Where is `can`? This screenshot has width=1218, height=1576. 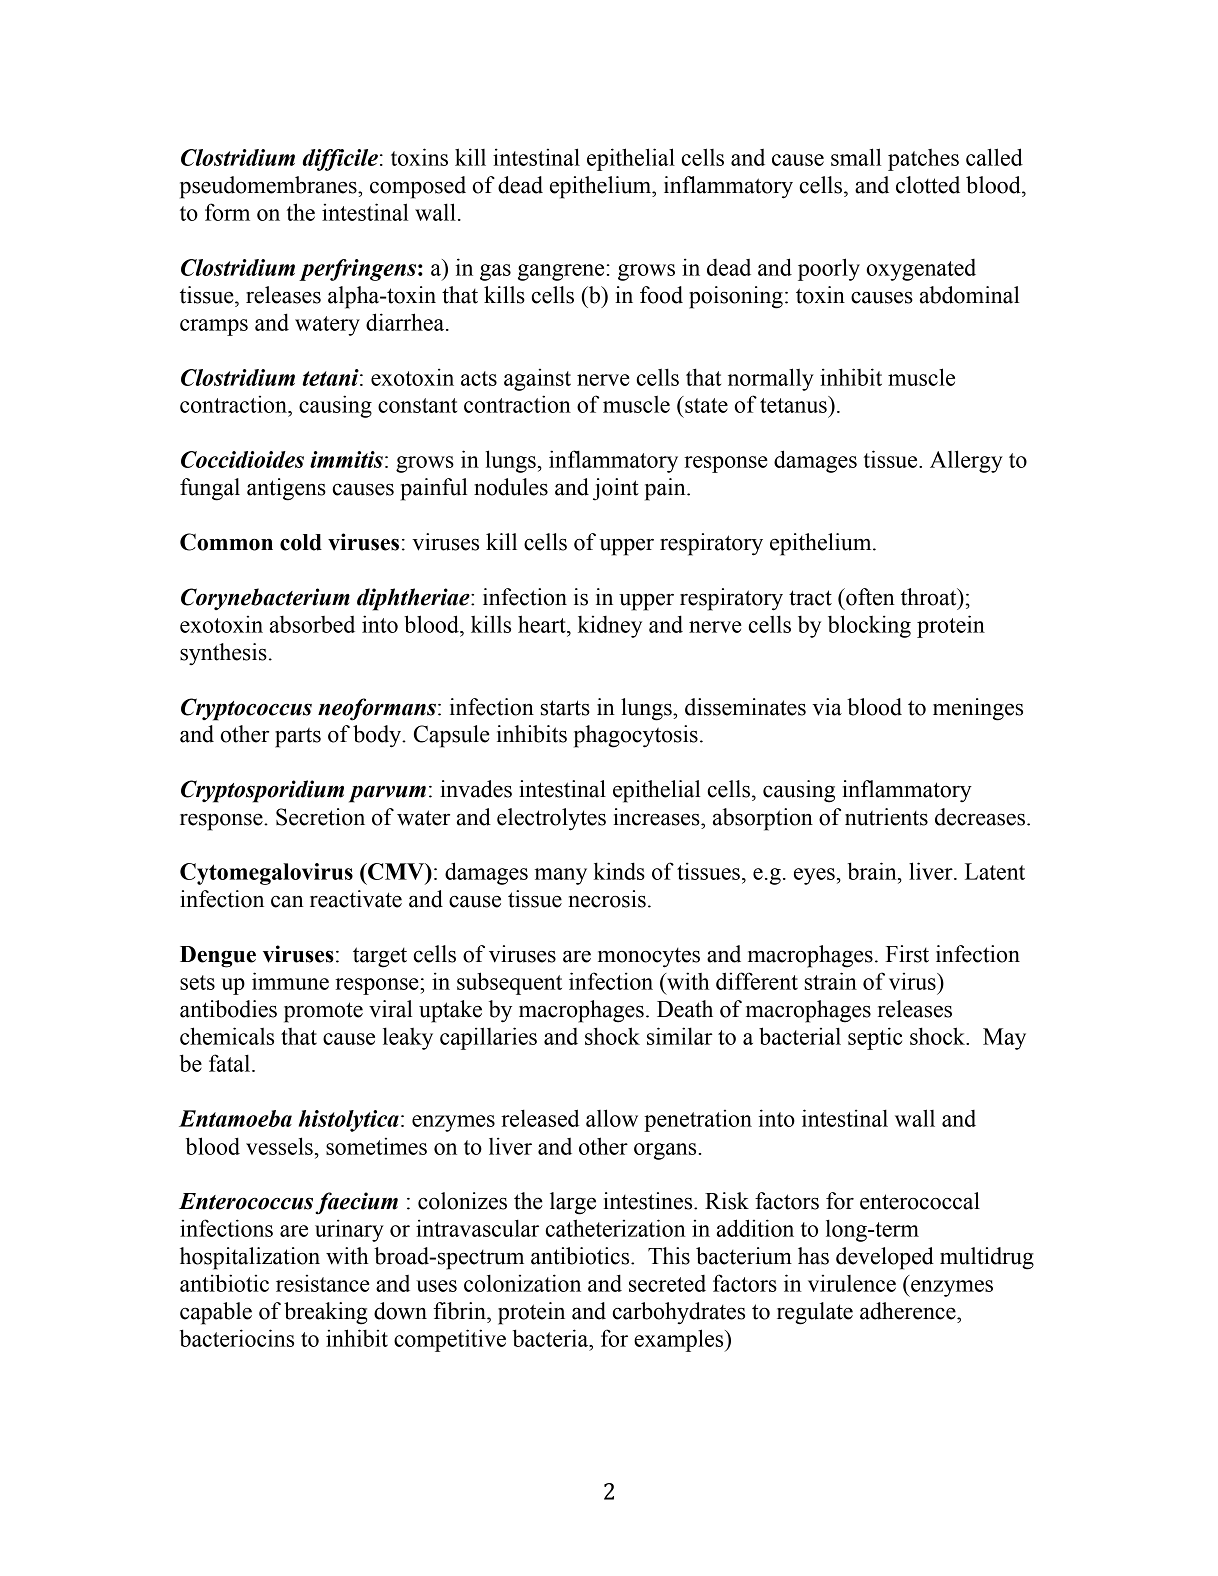
can is located at coordinates (287, 901).
